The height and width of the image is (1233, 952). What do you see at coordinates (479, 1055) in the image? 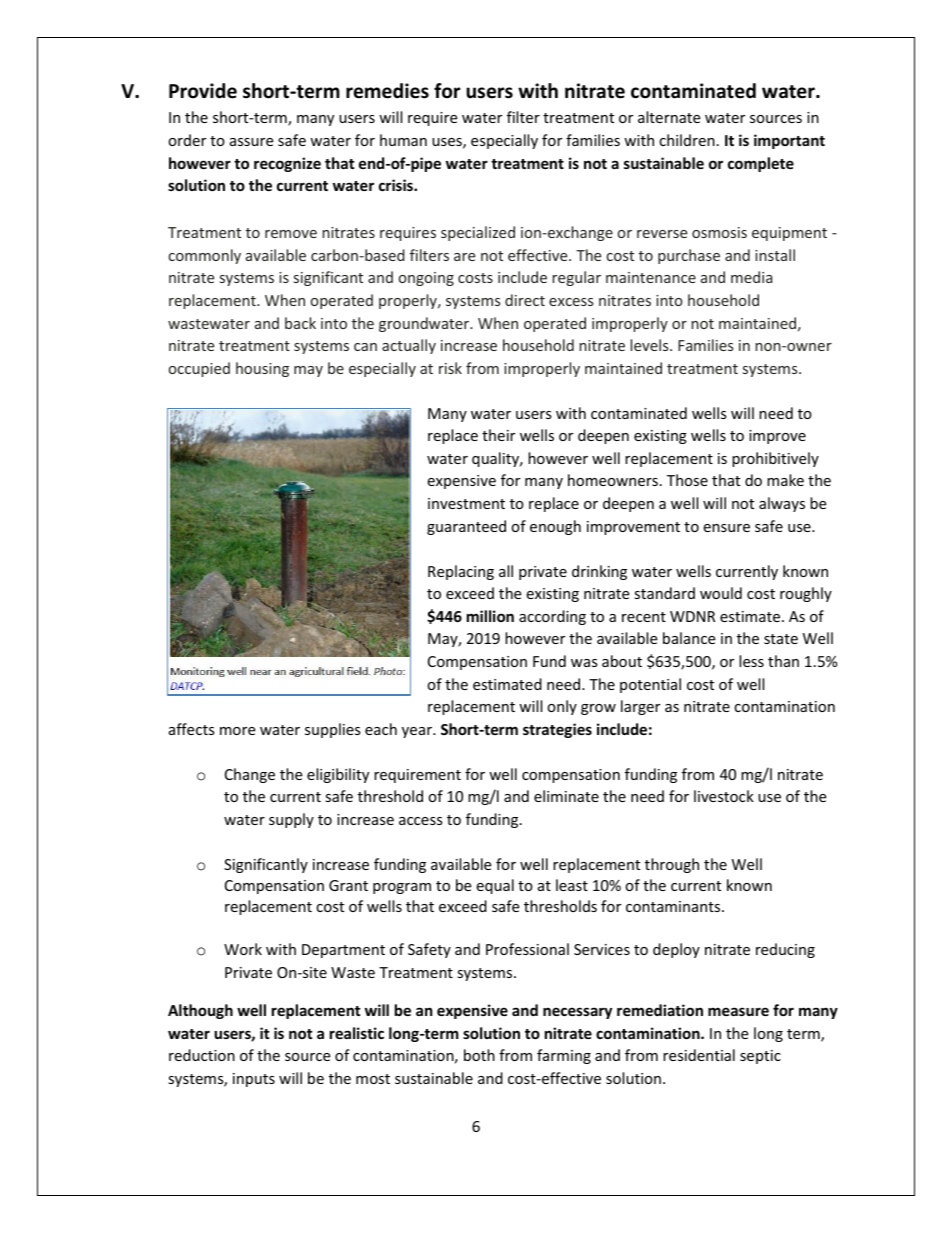
I see `both` at bounding box center [479, 1055].
